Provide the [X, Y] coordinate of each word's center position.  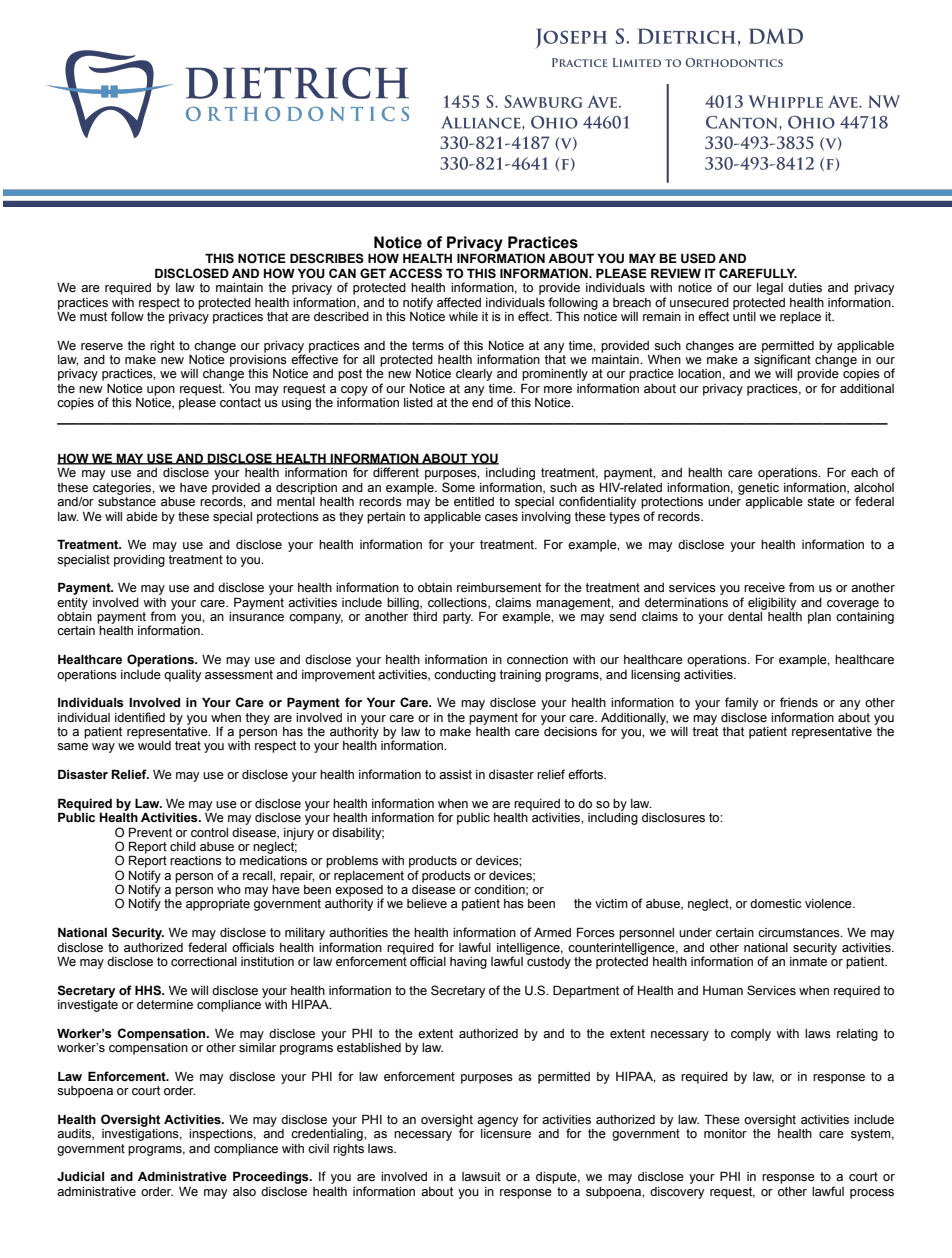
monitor [725, 1133]
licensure [506, 1134]
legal [770, 289]
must [93, 317]
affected [459, 302]
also [244, 1191]
